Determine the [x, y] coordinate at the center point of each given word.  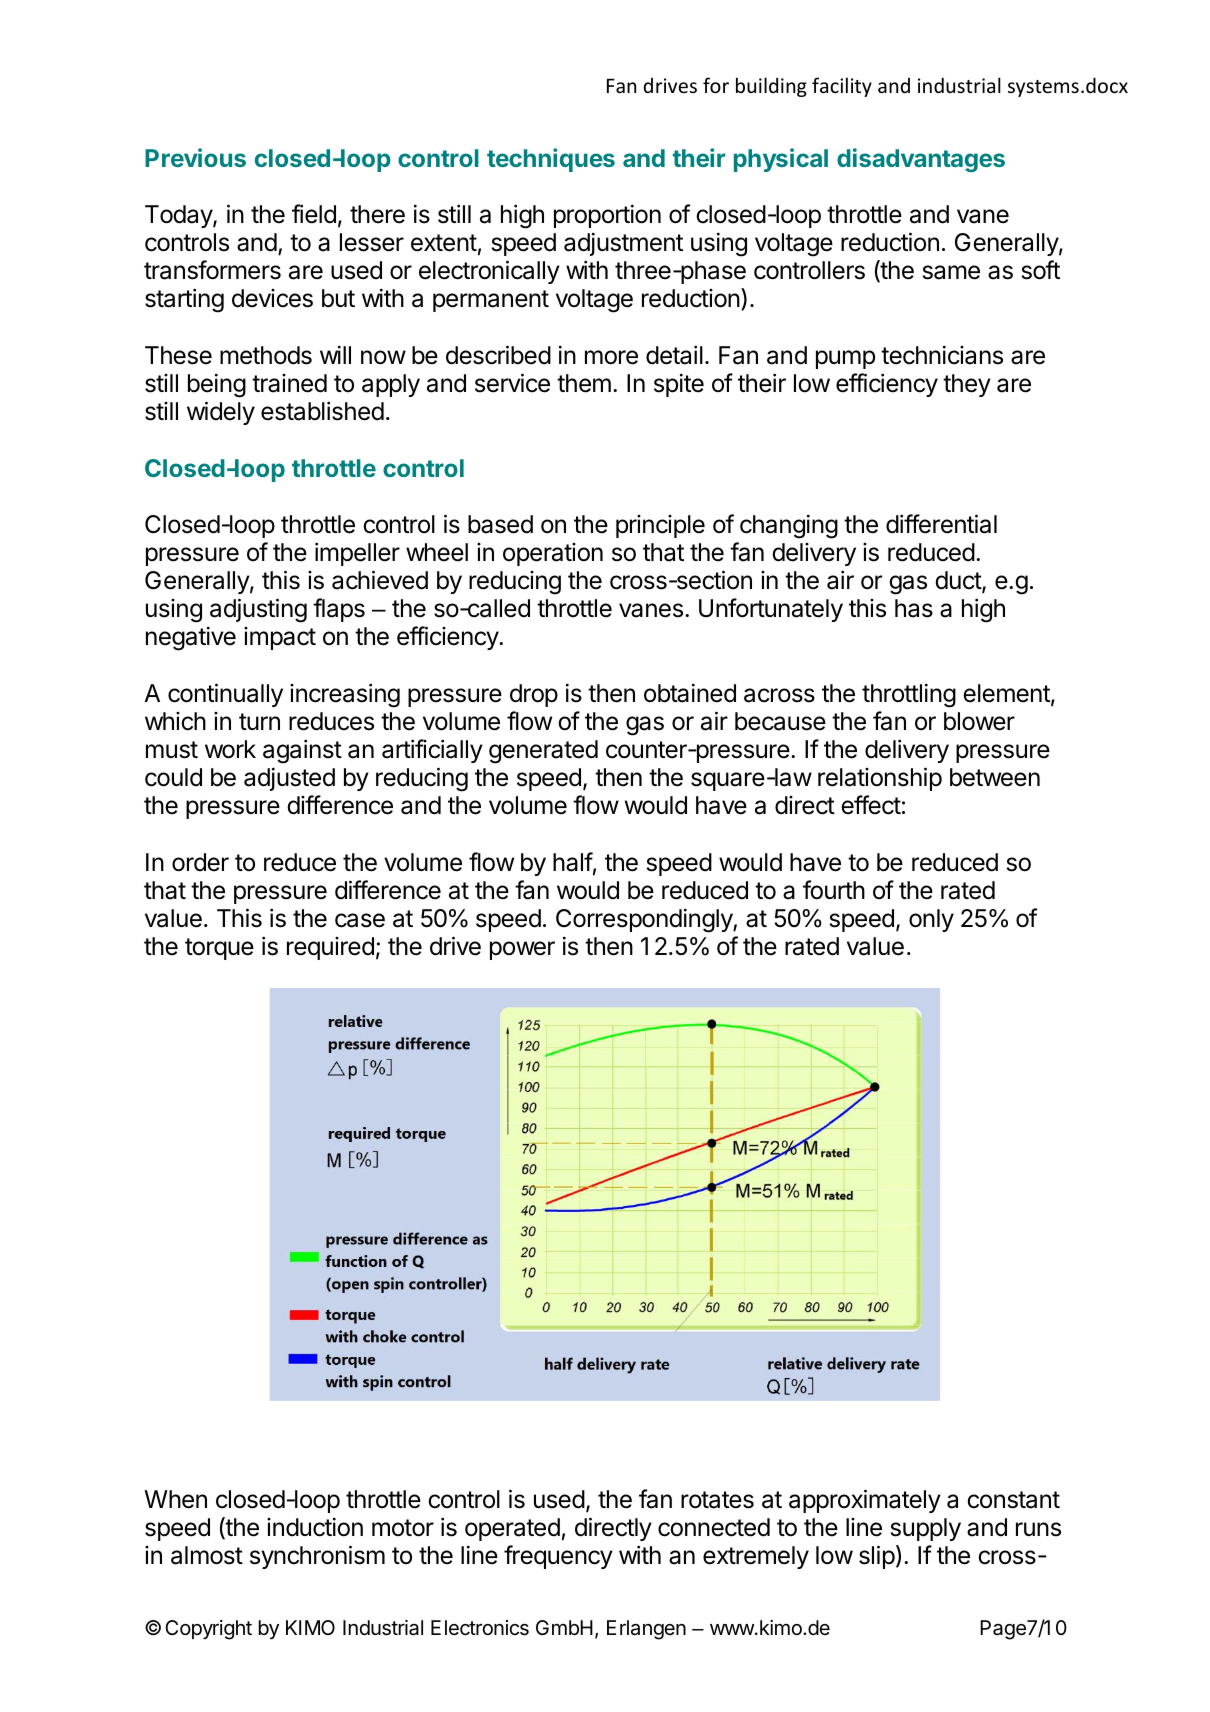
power [522, 950]
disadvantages [921, 160]
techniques [551, 160]
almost [207, 1555]
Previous [195, 157]
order [200, 862]
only [931, 920]
